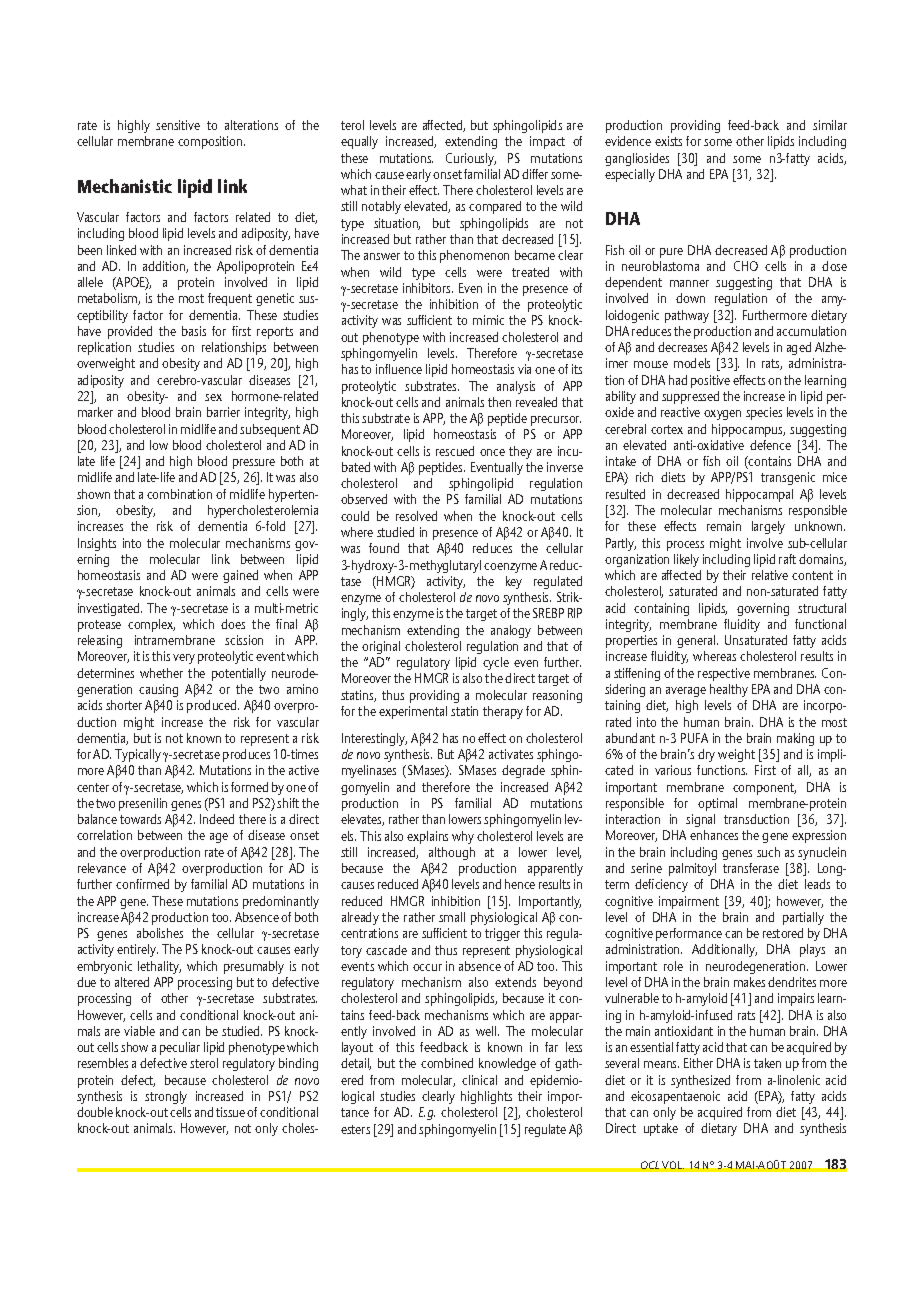  What do you see at coordinates (471, 159) in the page?
I see `Curiously` at bounding box center [471, 159].
